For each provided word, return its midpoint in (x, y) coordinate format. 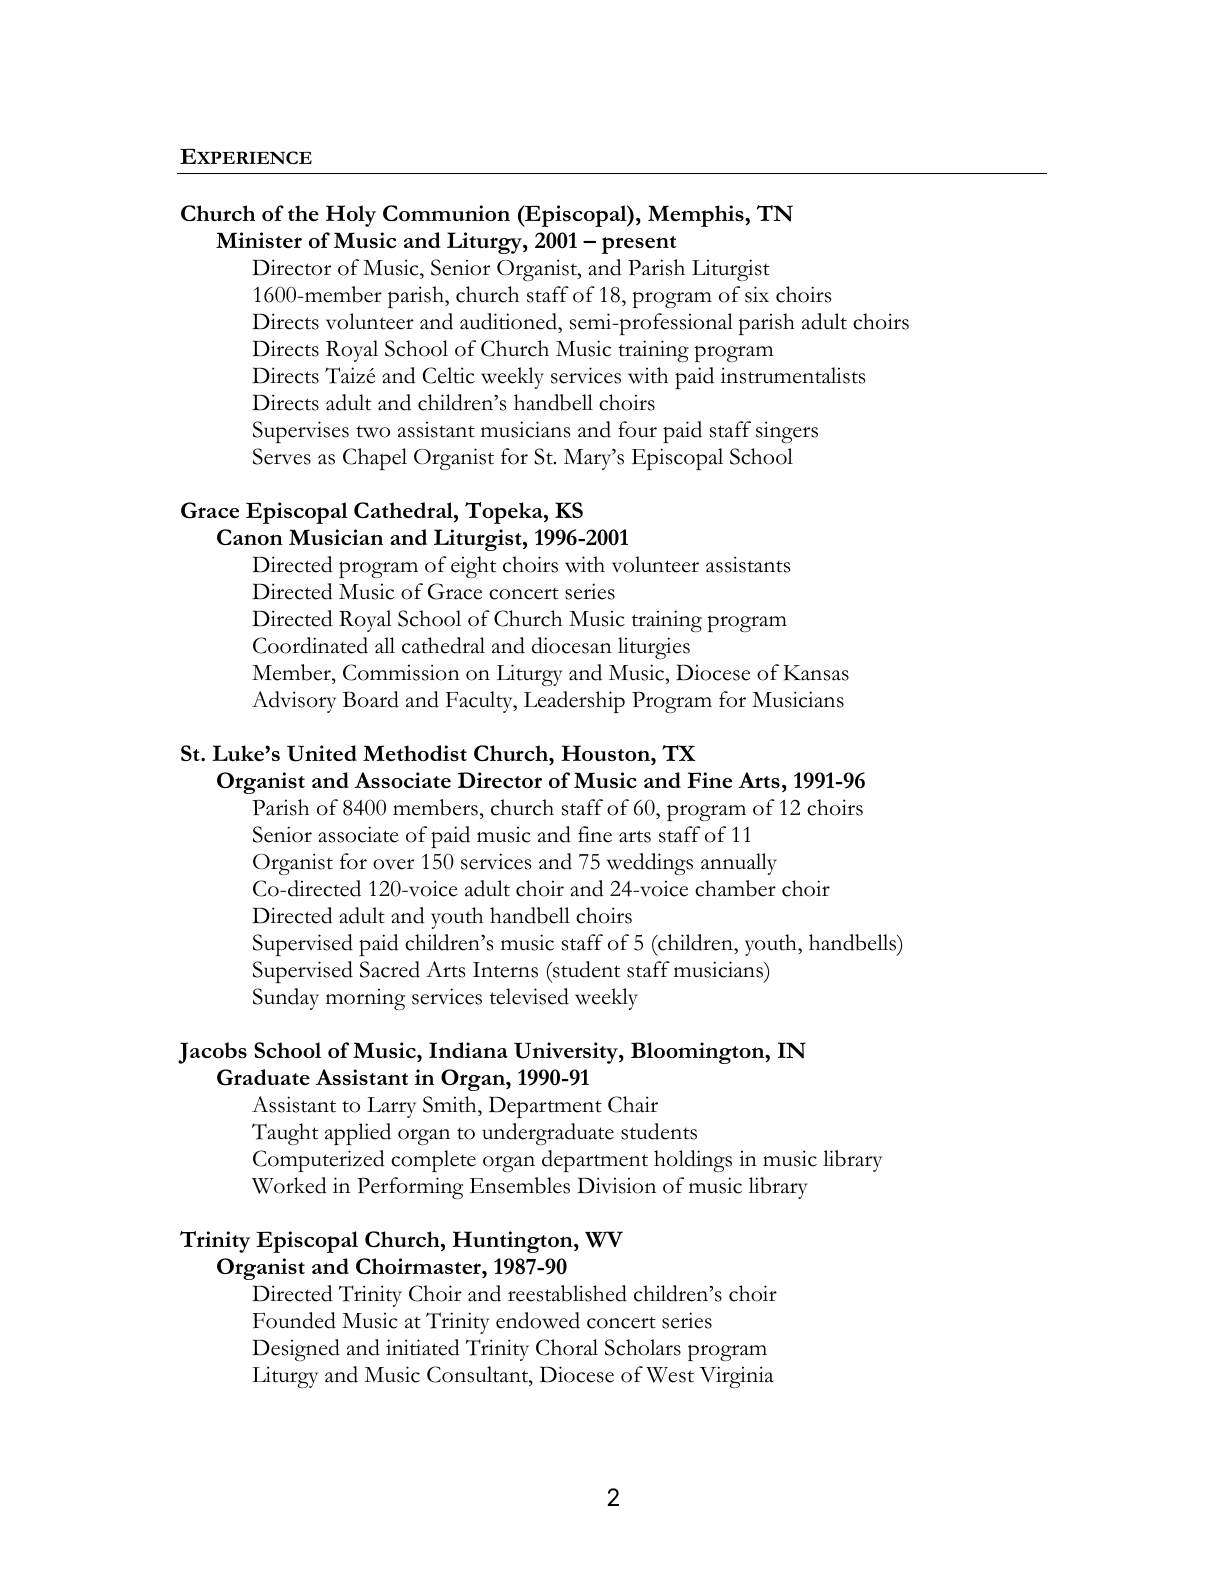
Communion (446, 213)
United (322, 753)
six (757, 294)
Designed (296, 1350)
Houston (607, 753)
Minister (259, 240)
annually (739, 864)
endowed (538, 1320)
